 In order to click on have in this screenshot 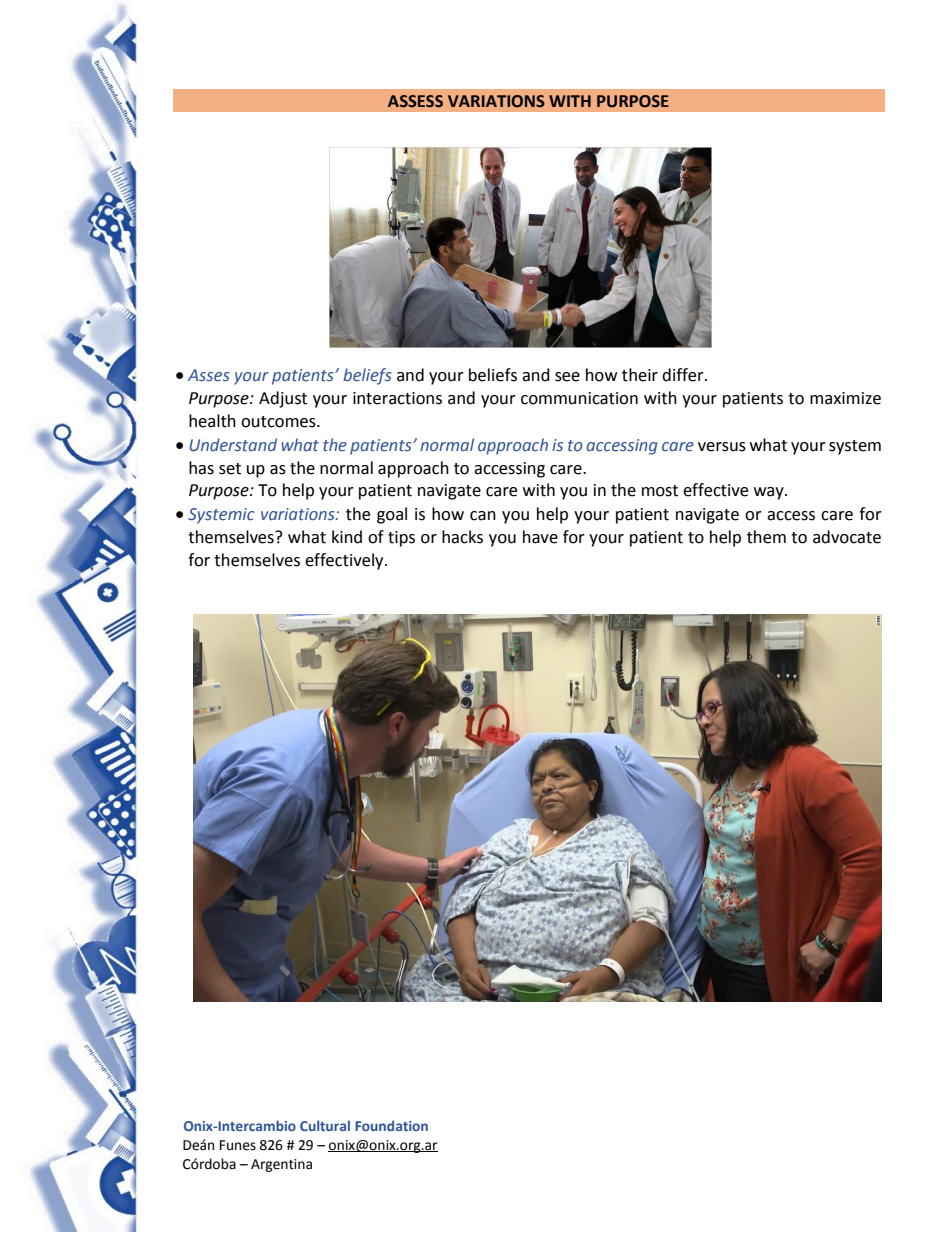, I will do `click(540, 537)`.
